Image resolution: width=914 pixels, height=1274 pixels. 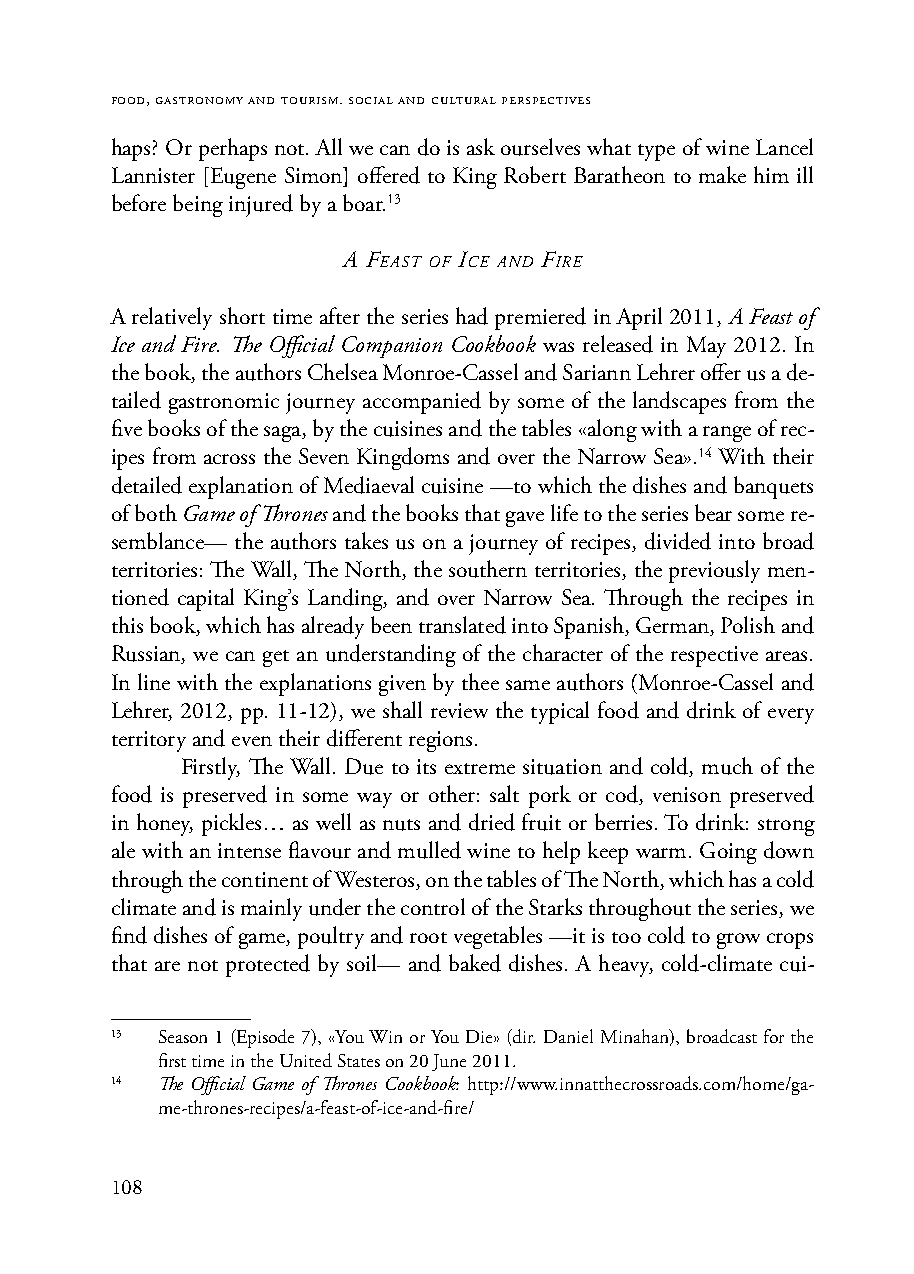 What do you see at coordinates (422, 402) in the screenshot?
I see `accompanied` at bounding box center [422, 402].
